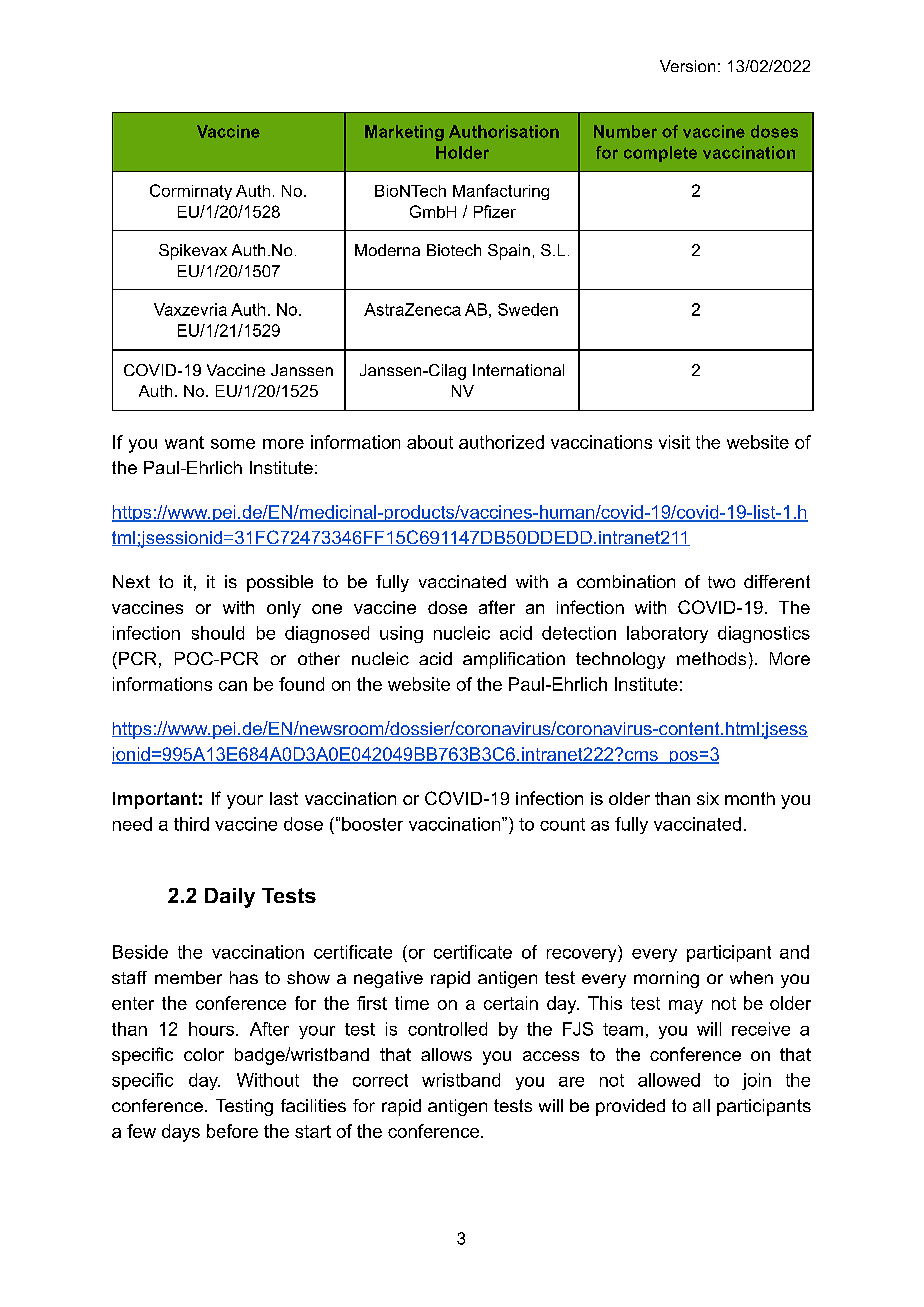  I want to click on before, so click(232, 1131).
